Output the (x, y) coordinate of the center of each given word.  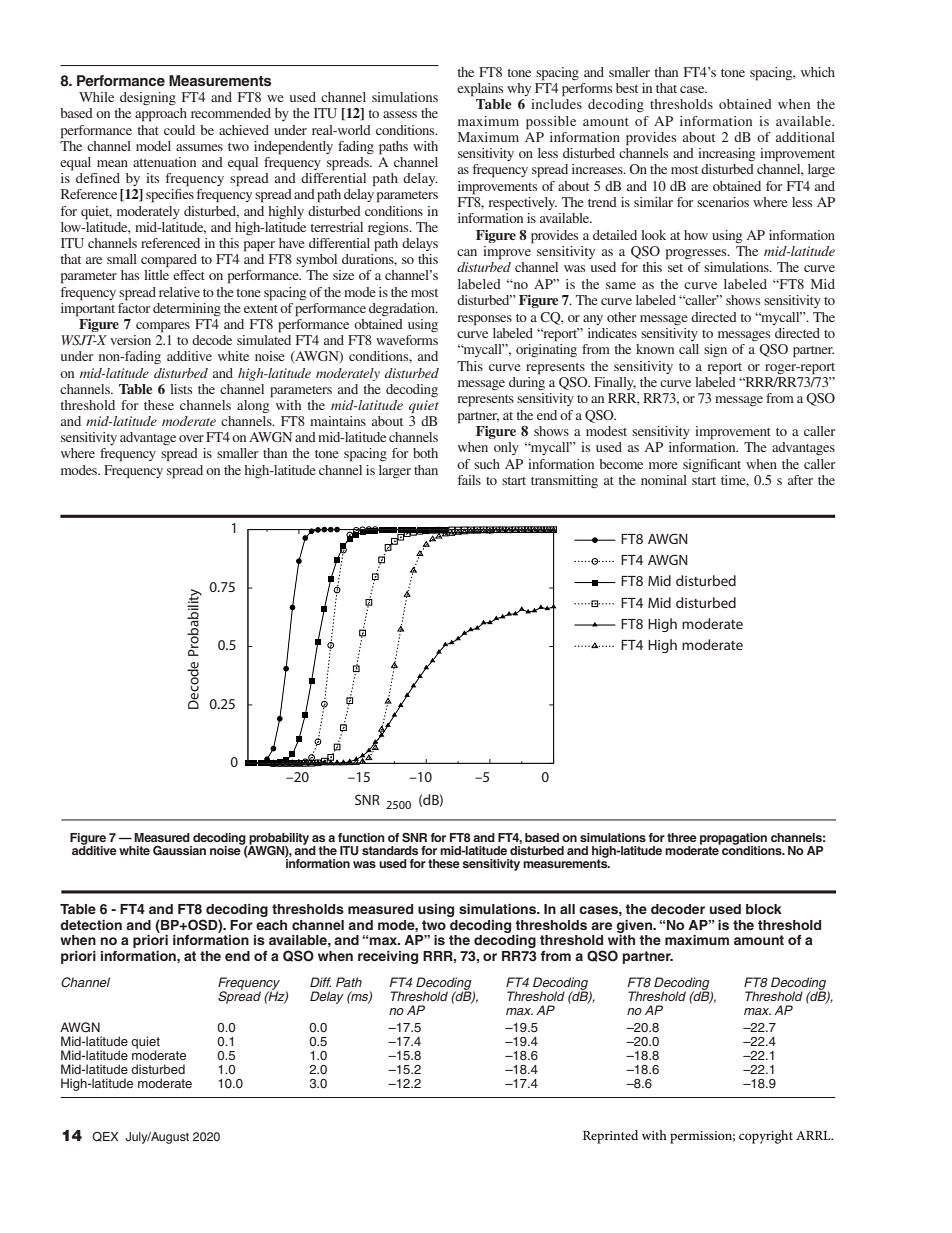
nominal (664, 480)
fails (469, 480)
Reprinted (610, 1137)
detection (91, 925)
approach (161, 115)
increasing (726, 154)
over (191, 438)
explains (480, 90)
